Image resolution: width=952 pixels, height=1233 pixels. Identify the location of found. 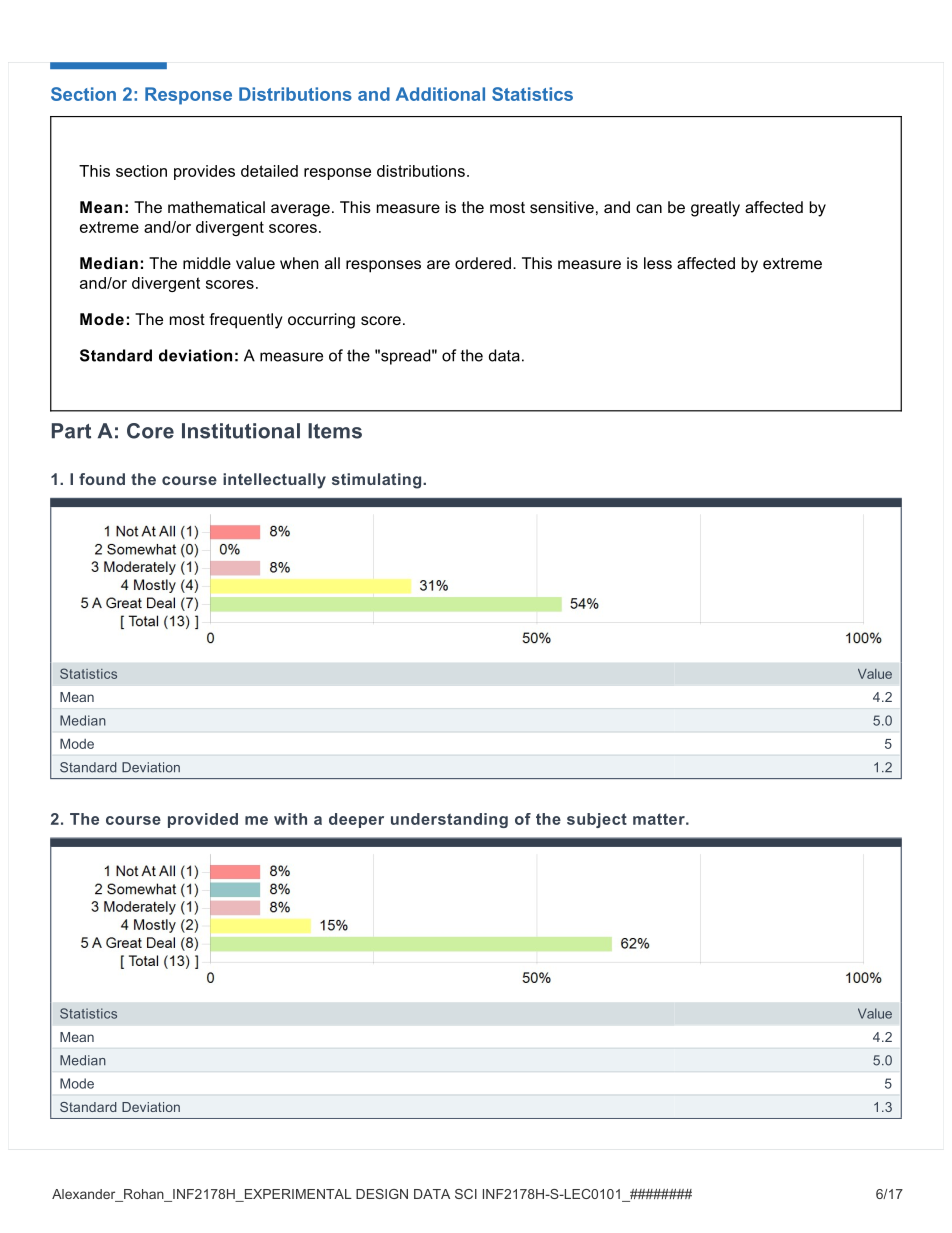
(102, 479).
